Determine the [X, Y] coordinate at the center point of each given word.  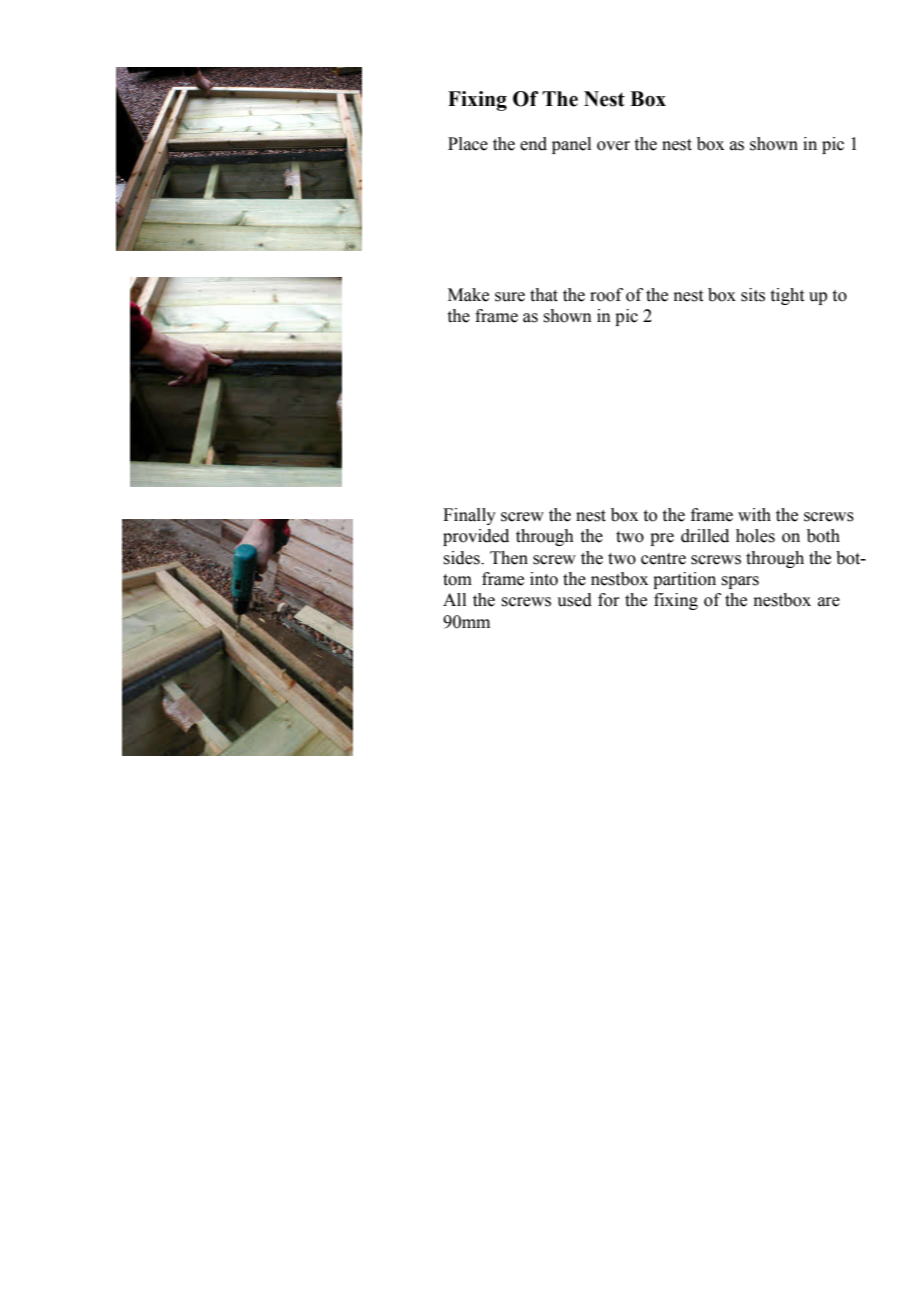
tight [787, 296]
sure [510, 297]
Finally [469, 516]
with [754, 515]
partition [684, 580]
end [533, 144]
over [613, 146]
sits [753, 295]
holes [755, 536]
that [544, 295]
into [544, 579]
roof [606, 295]
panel [571, 145]
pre [662, 539]
